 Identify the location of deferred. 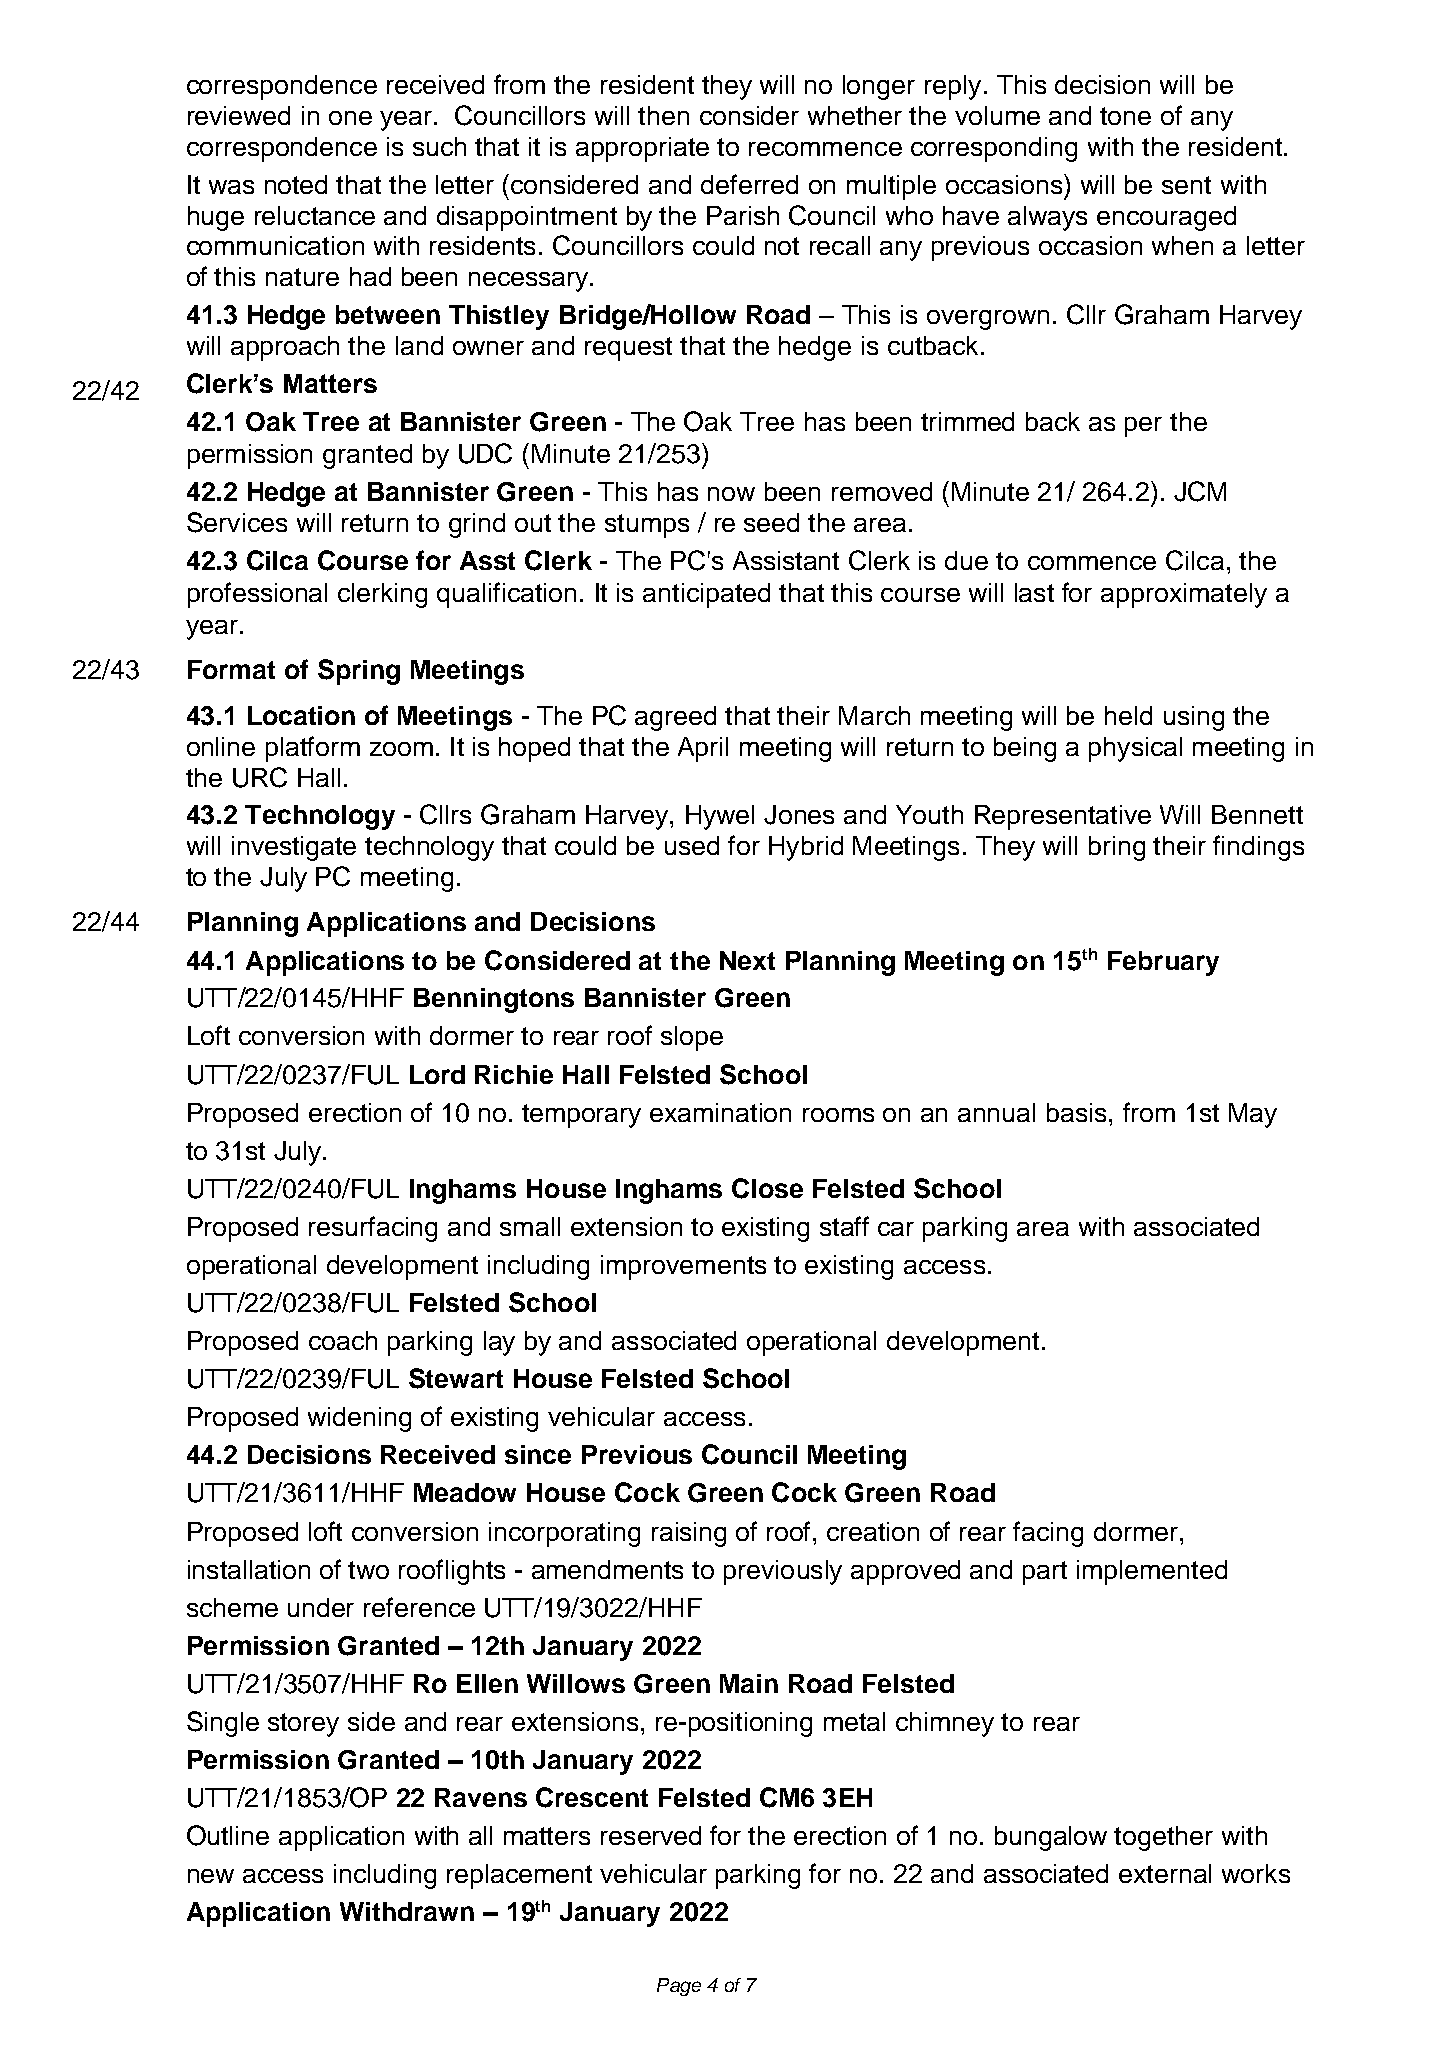
(749, 184).
